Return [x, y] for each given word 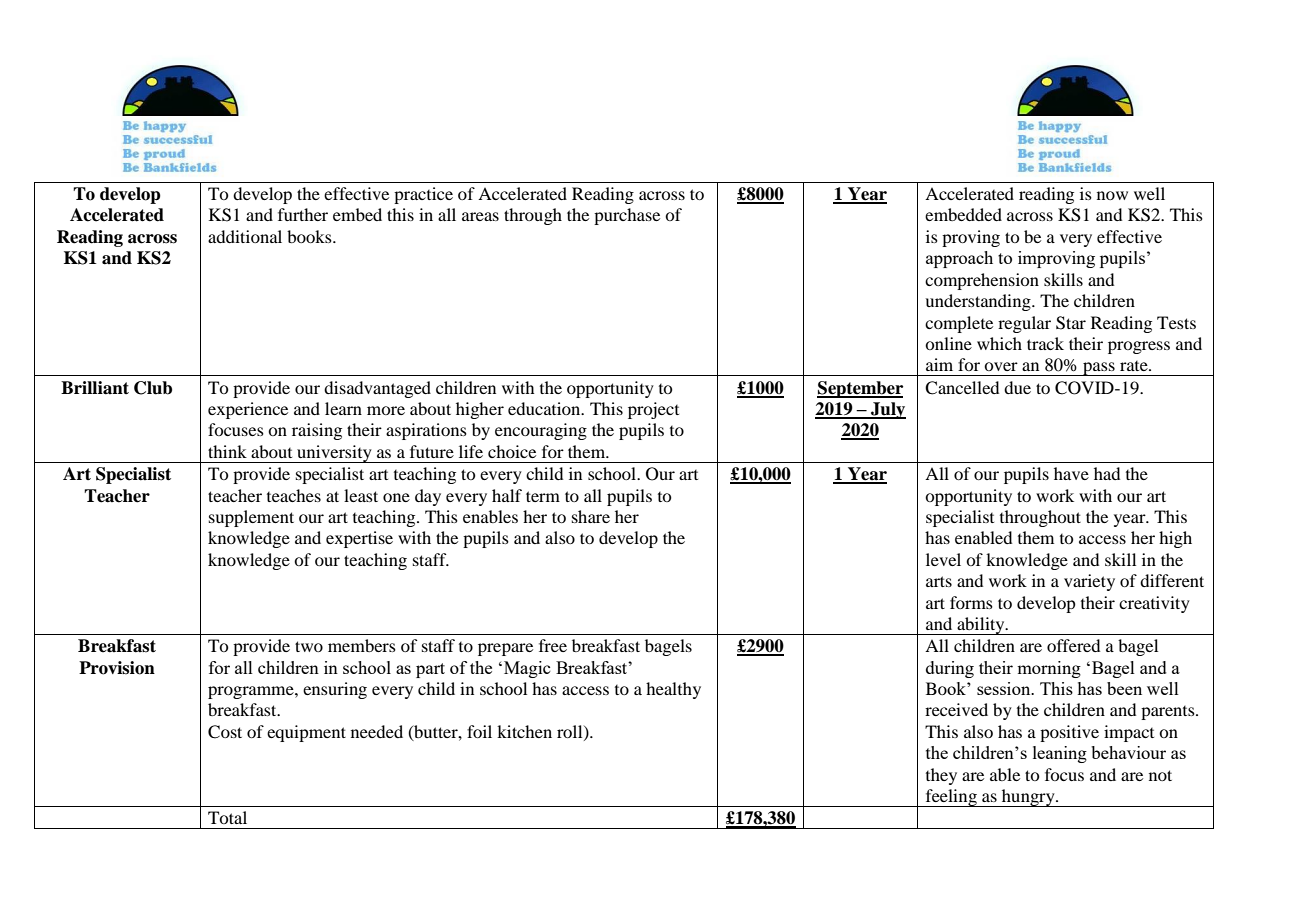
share [591, 516]
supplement [251, 518]
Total [227, 817]
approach [959, 259]
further [303, 214]
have [1071, 473]
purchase [627, 216]
